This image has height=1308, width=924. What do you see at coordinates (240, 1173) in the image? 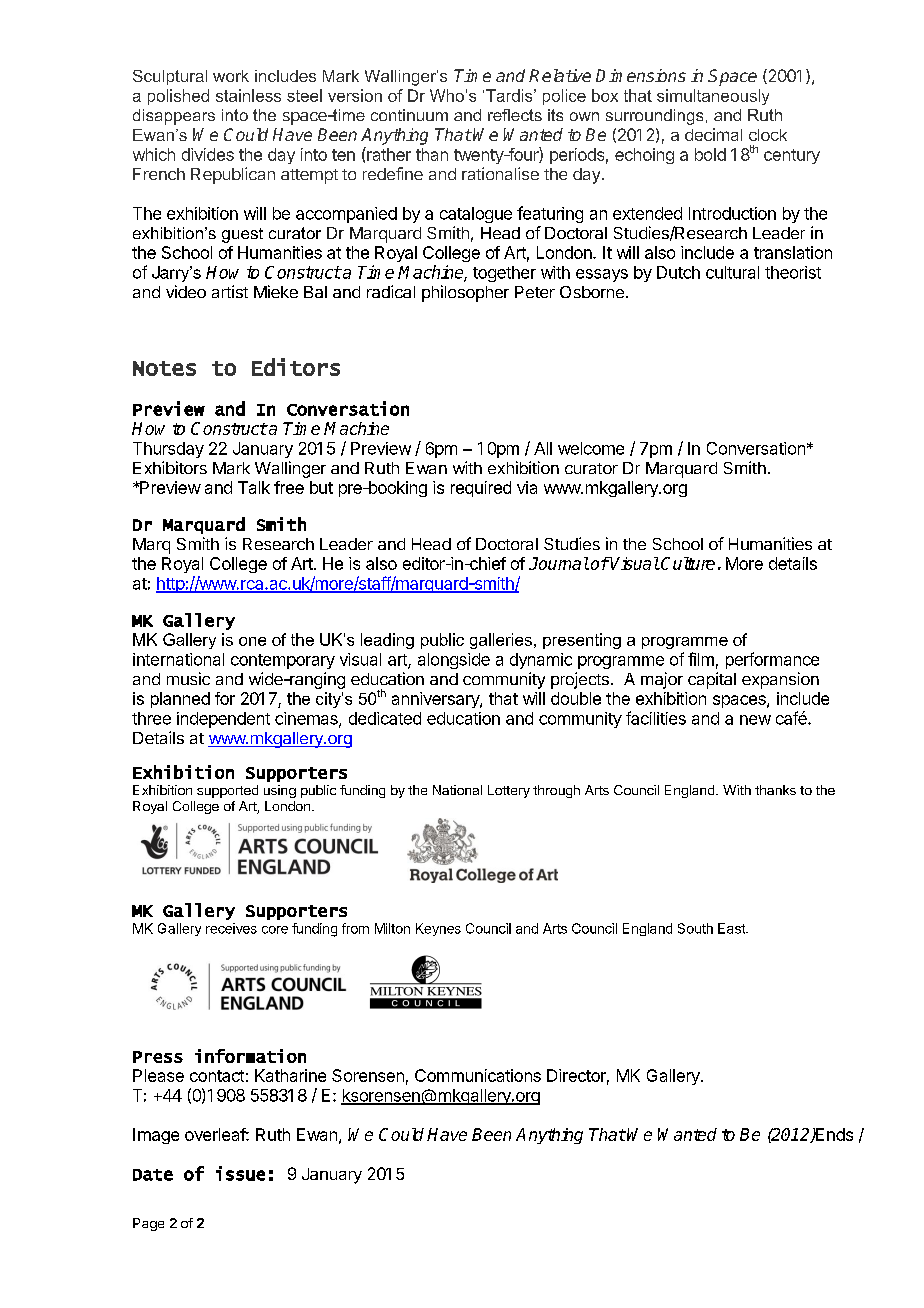
I see `issue` at bounding box center [240, 1173].
